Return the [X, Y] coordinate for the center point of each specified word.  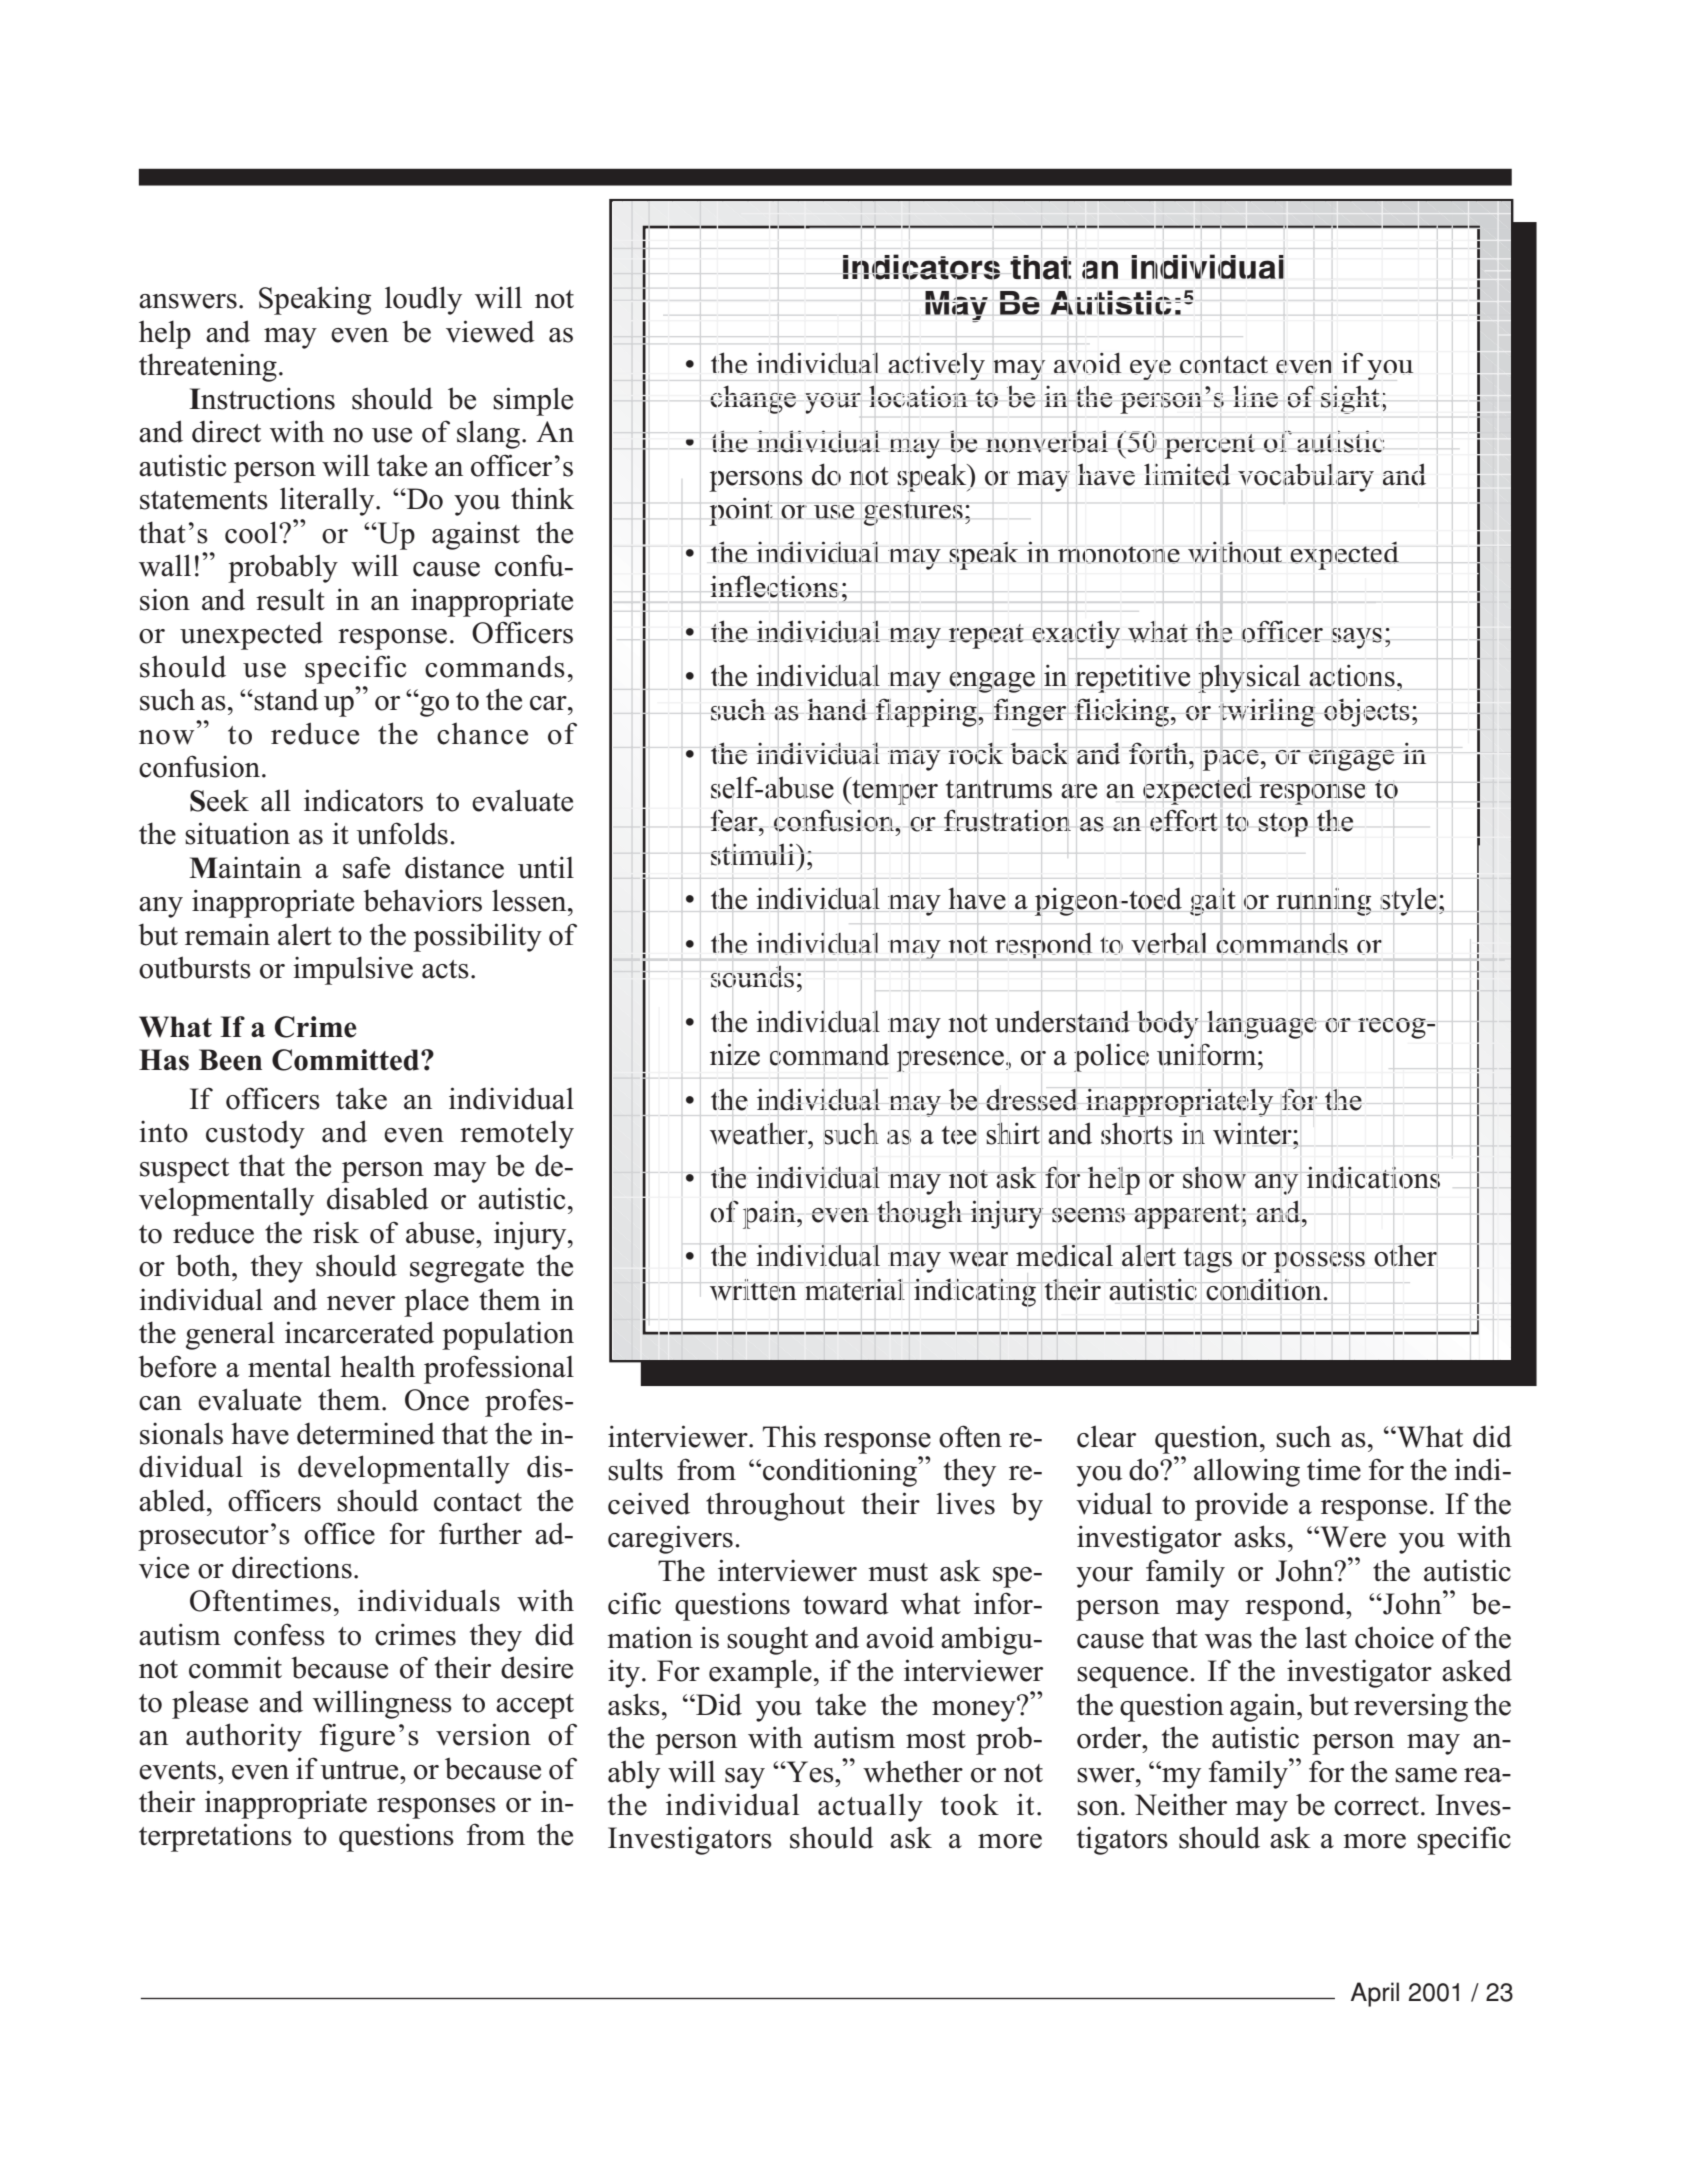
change [753, 399]
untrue [361, 1770]
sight [1350, 400]
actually [870, 1807]
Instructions [262, 398]
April [1375, 1994]
